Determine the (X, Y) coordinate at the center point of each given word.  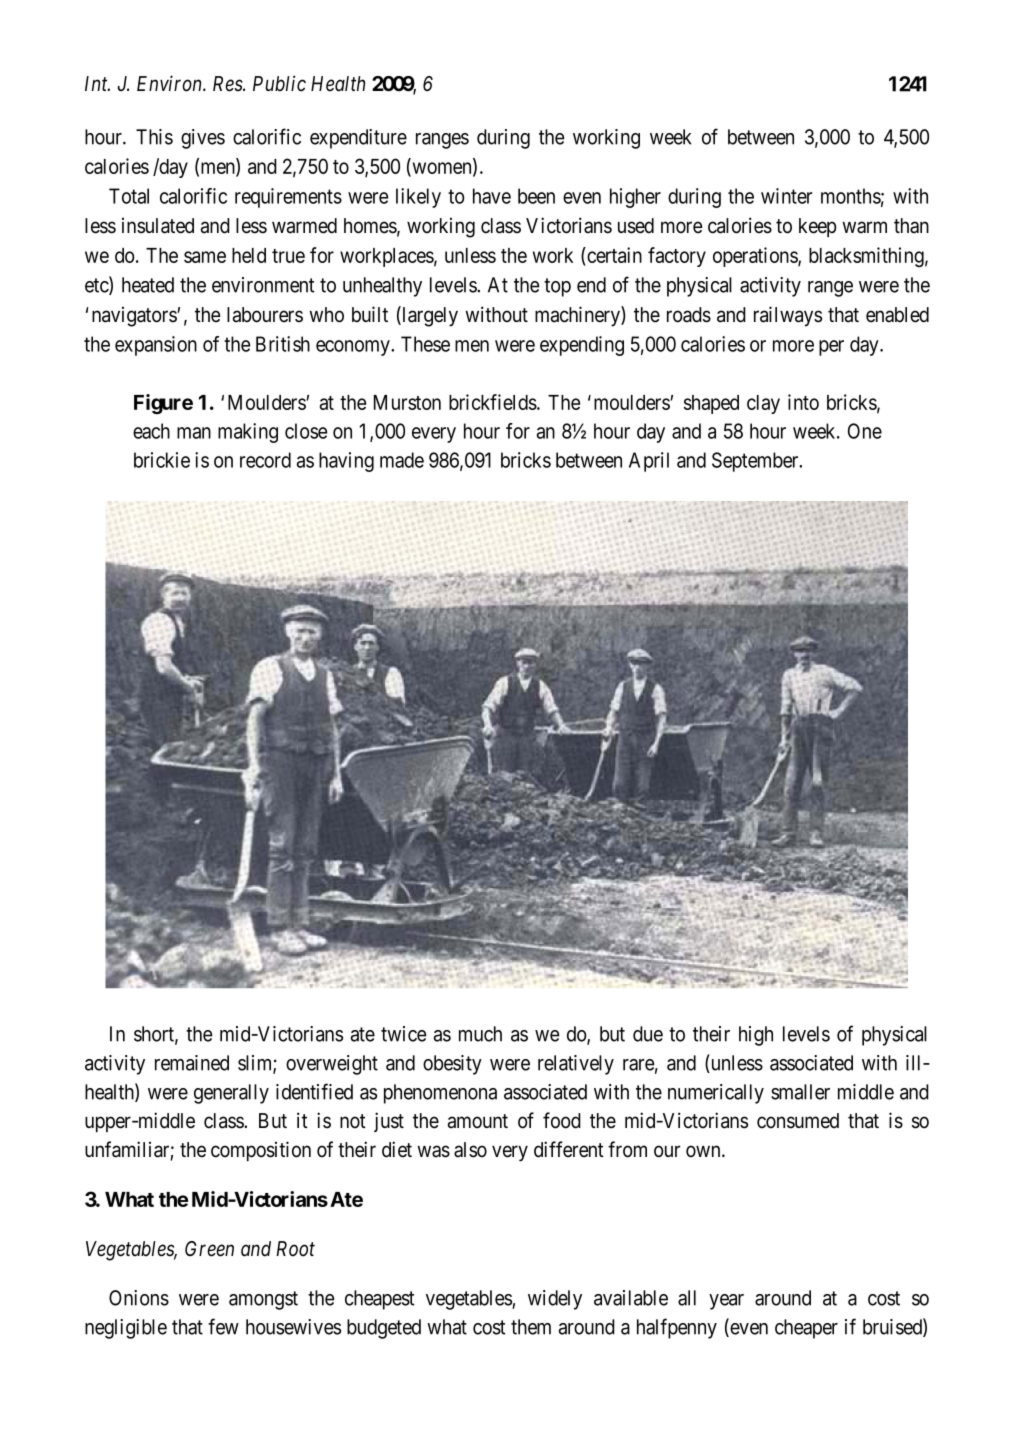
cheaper (806, 1329)
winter (786, 196)
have (492, 196)
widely (555, 1300)
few (223, 1326)
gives (203, 139)
